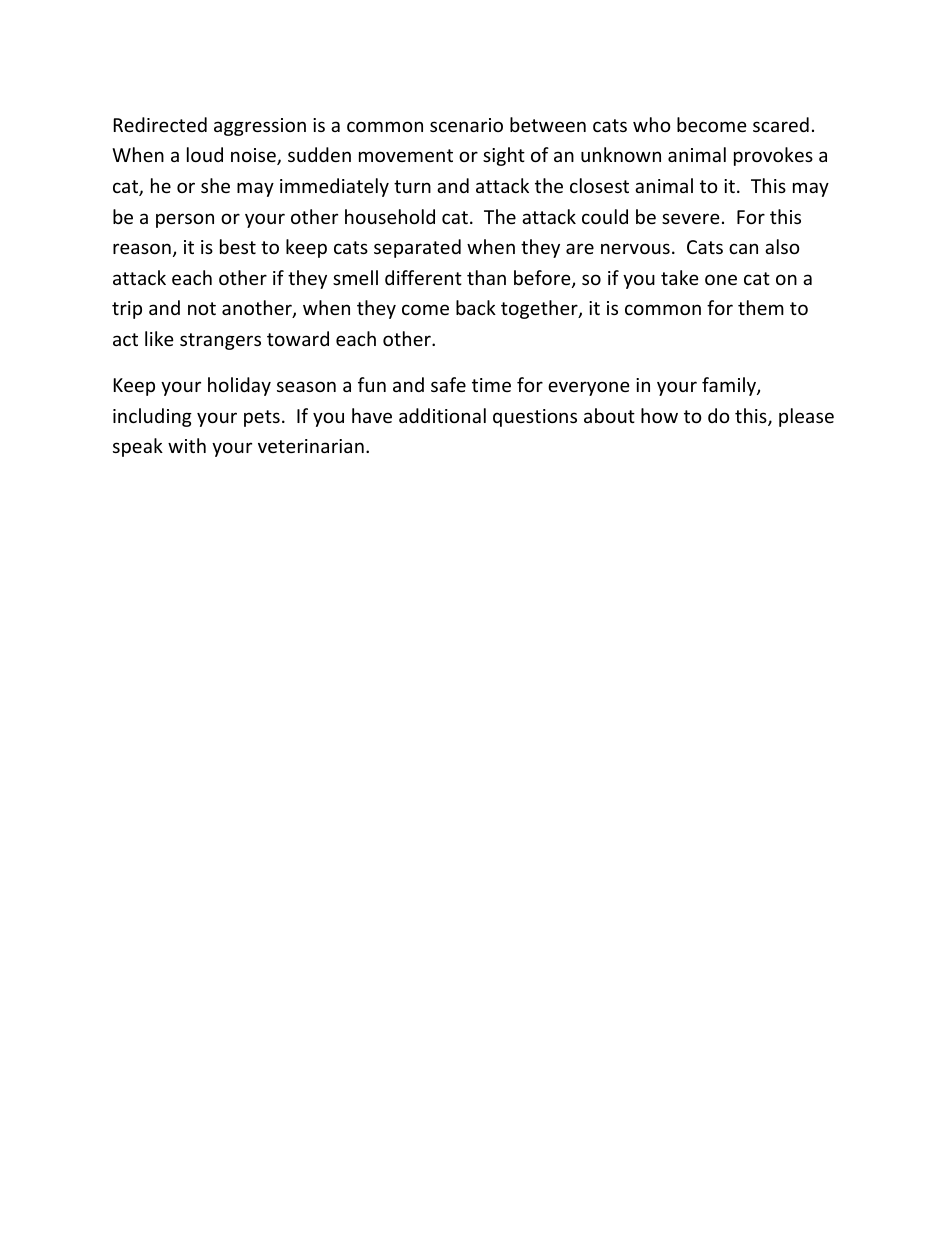 This page has height=1233, width=952. Describe the element at coordinates (781, 124) in the page. I see `scared` at that location.
